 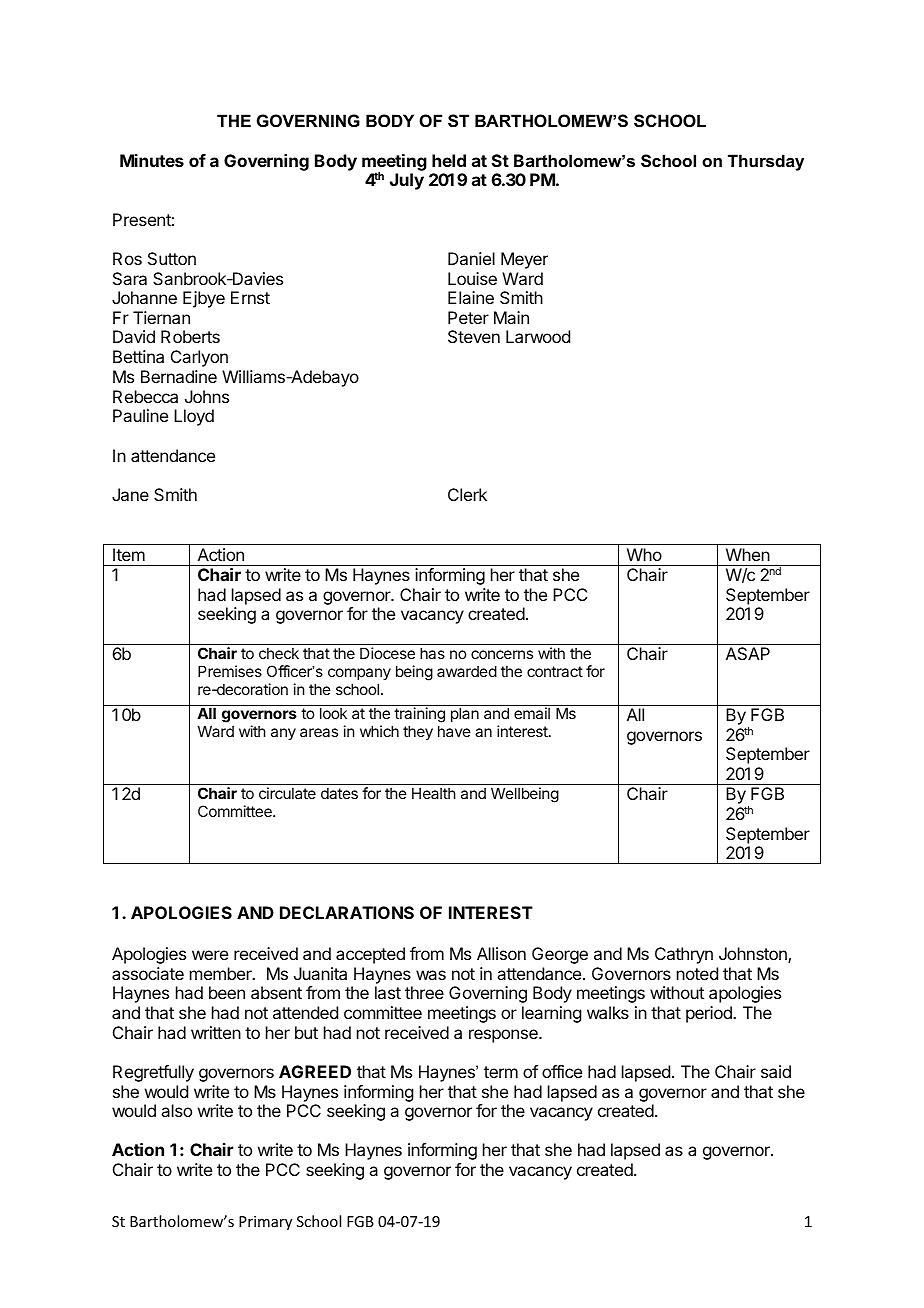 What do you see at coordinates (449, 160) in the page?
I see `held` at bounding box center [449, 160].
